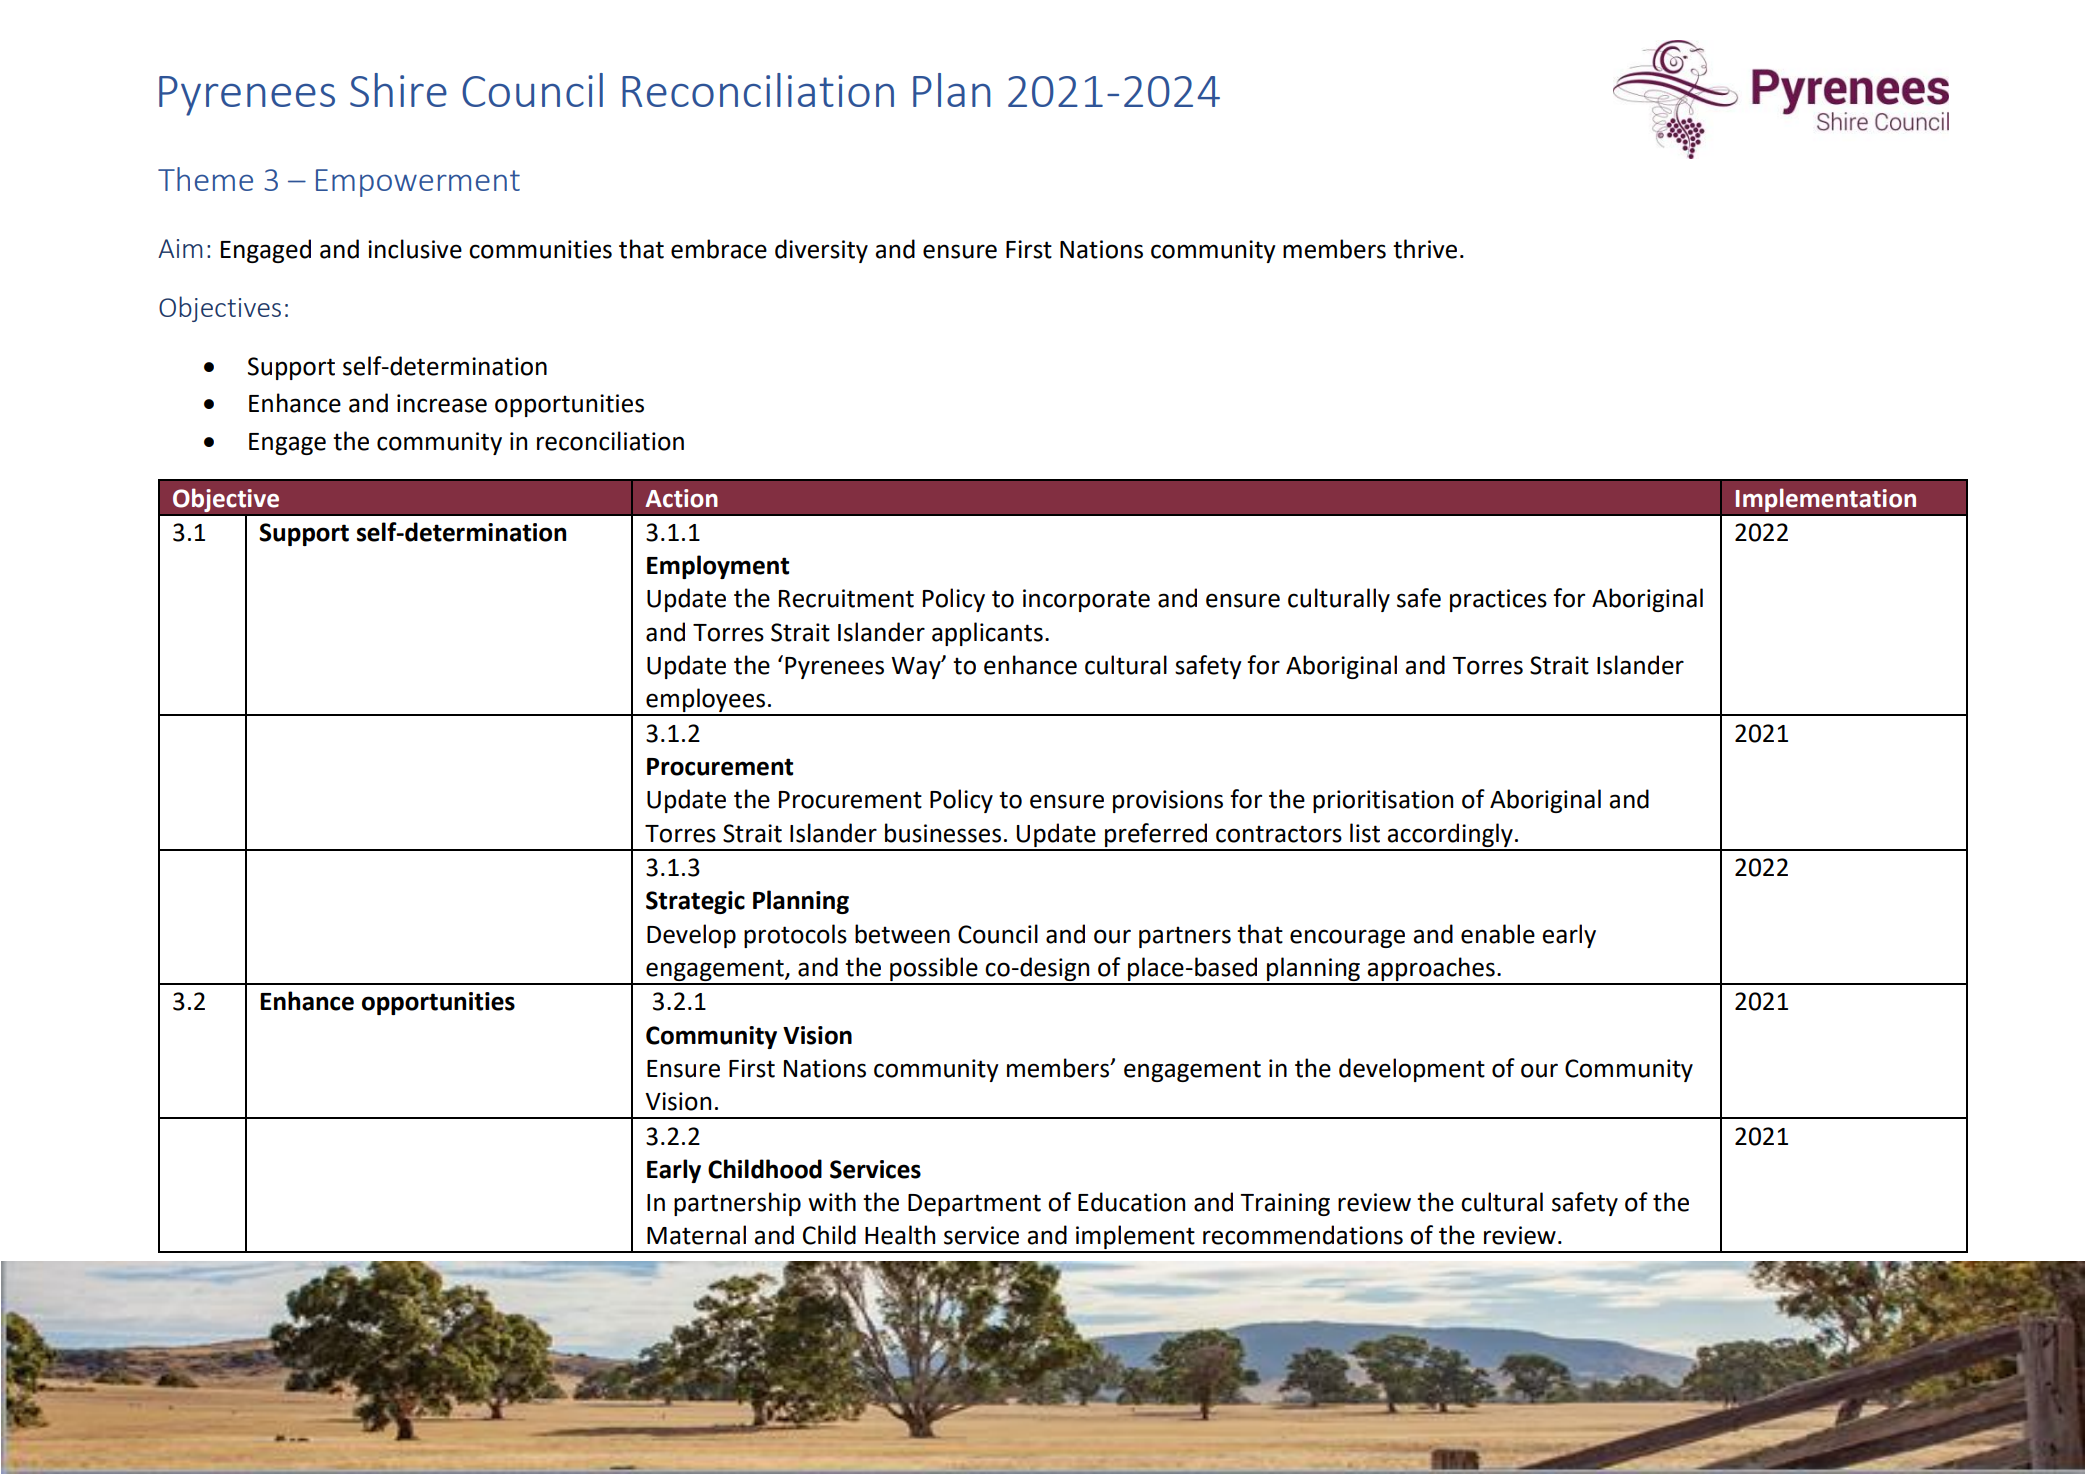 The width and height of the screenshot is (2085, 1474). I want to click on Way, so click(917, 668).
